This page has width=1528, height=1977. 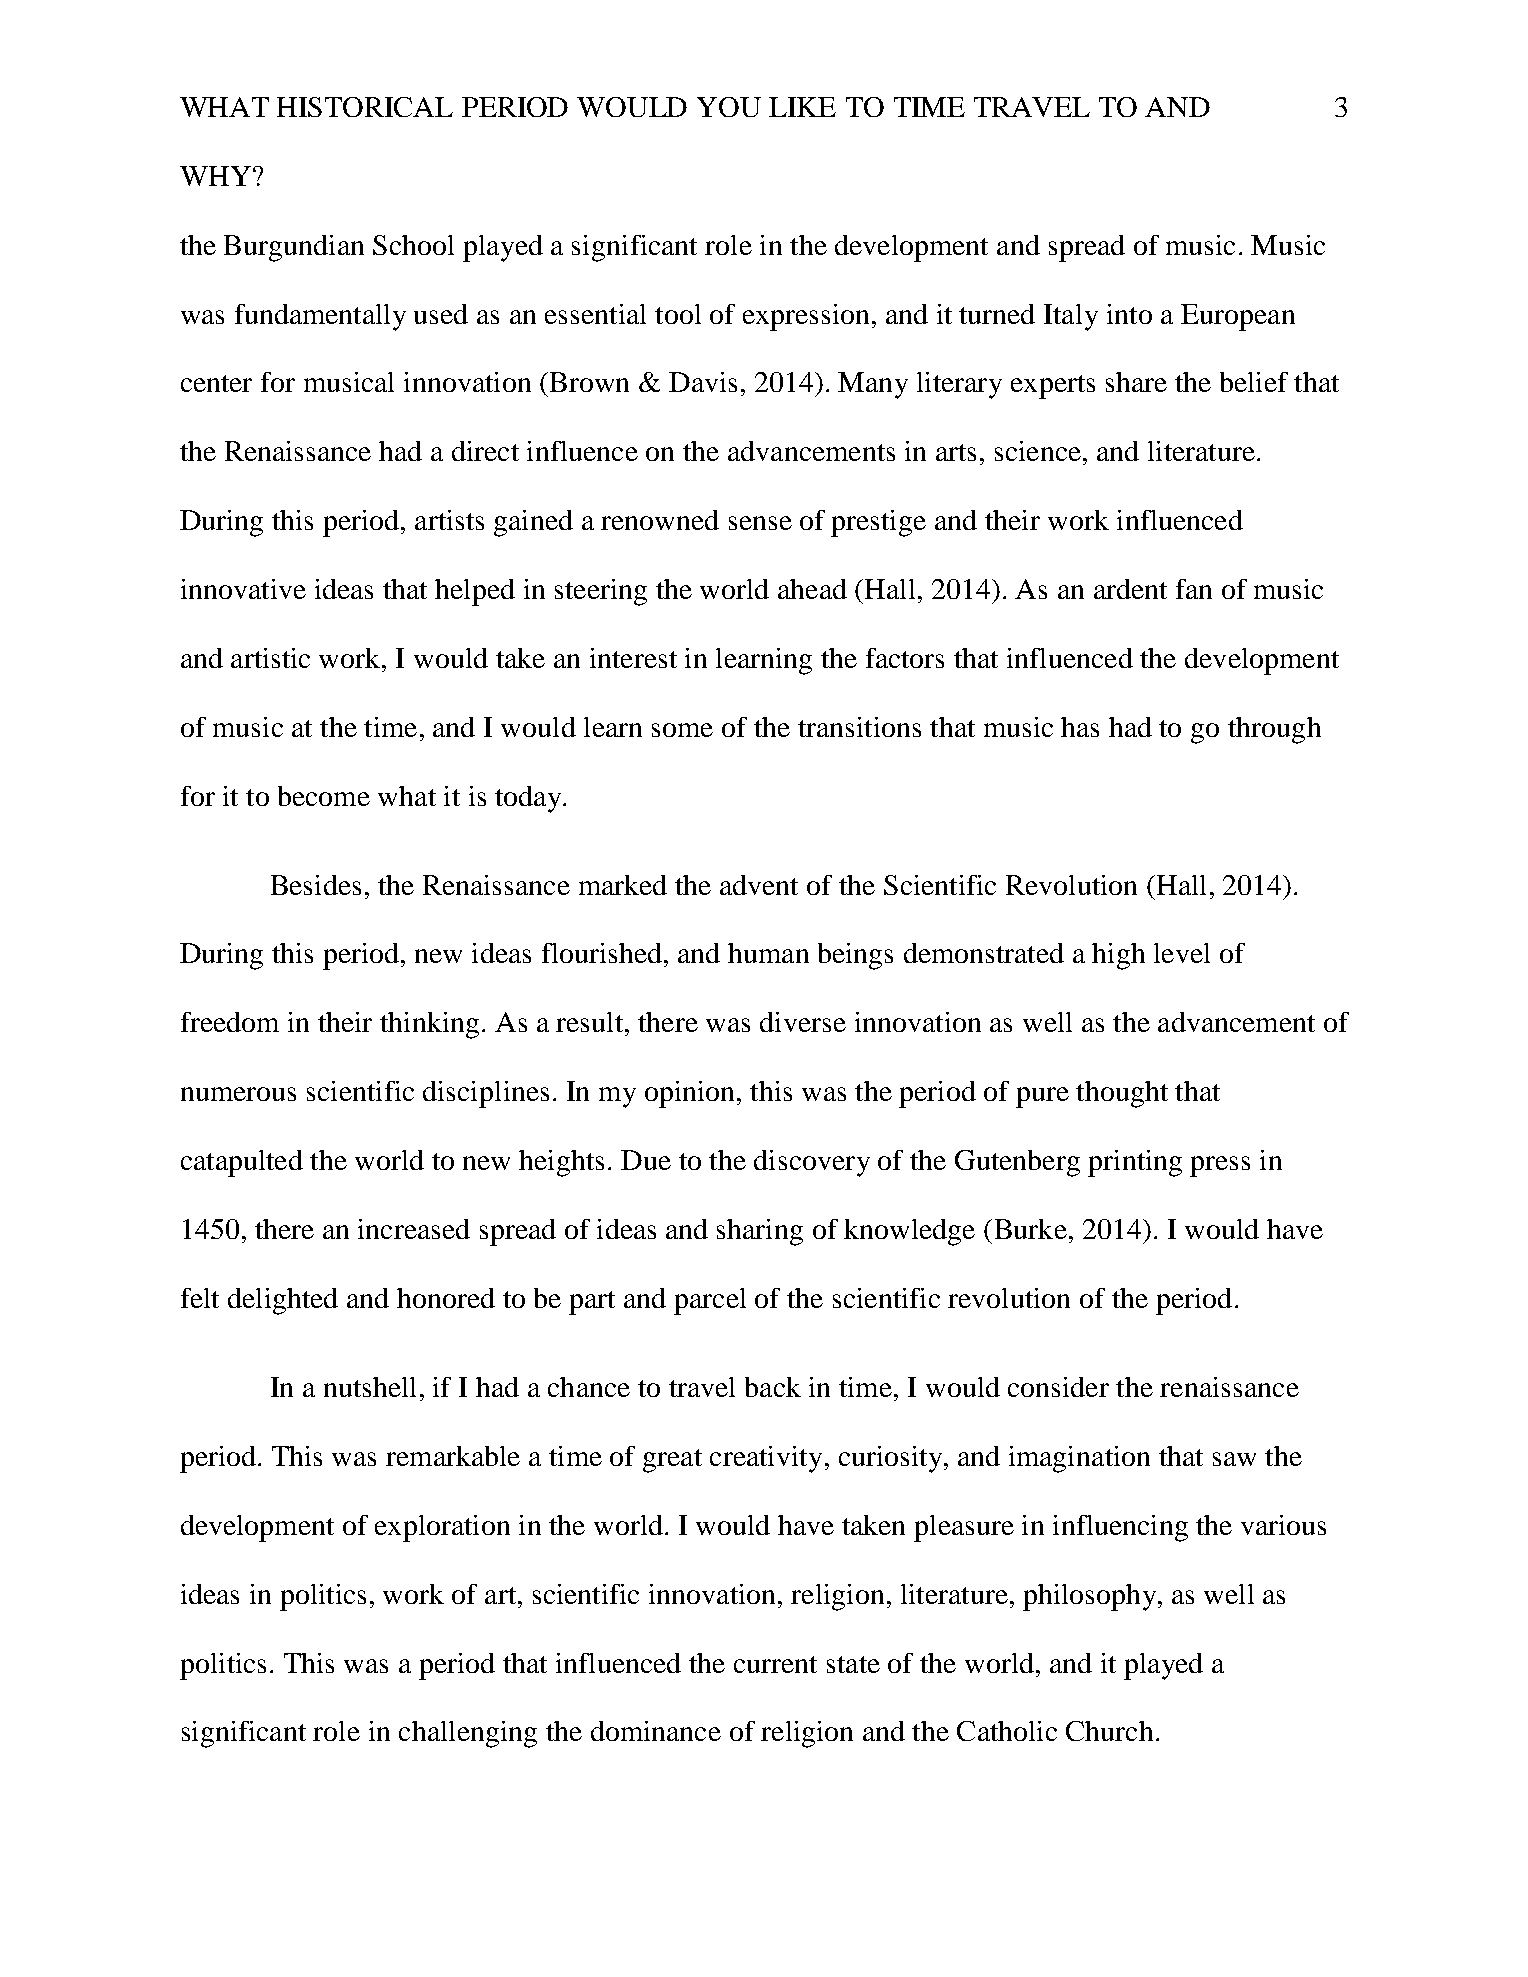 What do you see at coordinates (442, 1528) in the page?
I see `exploration` at bounding box center [442, 1528].
